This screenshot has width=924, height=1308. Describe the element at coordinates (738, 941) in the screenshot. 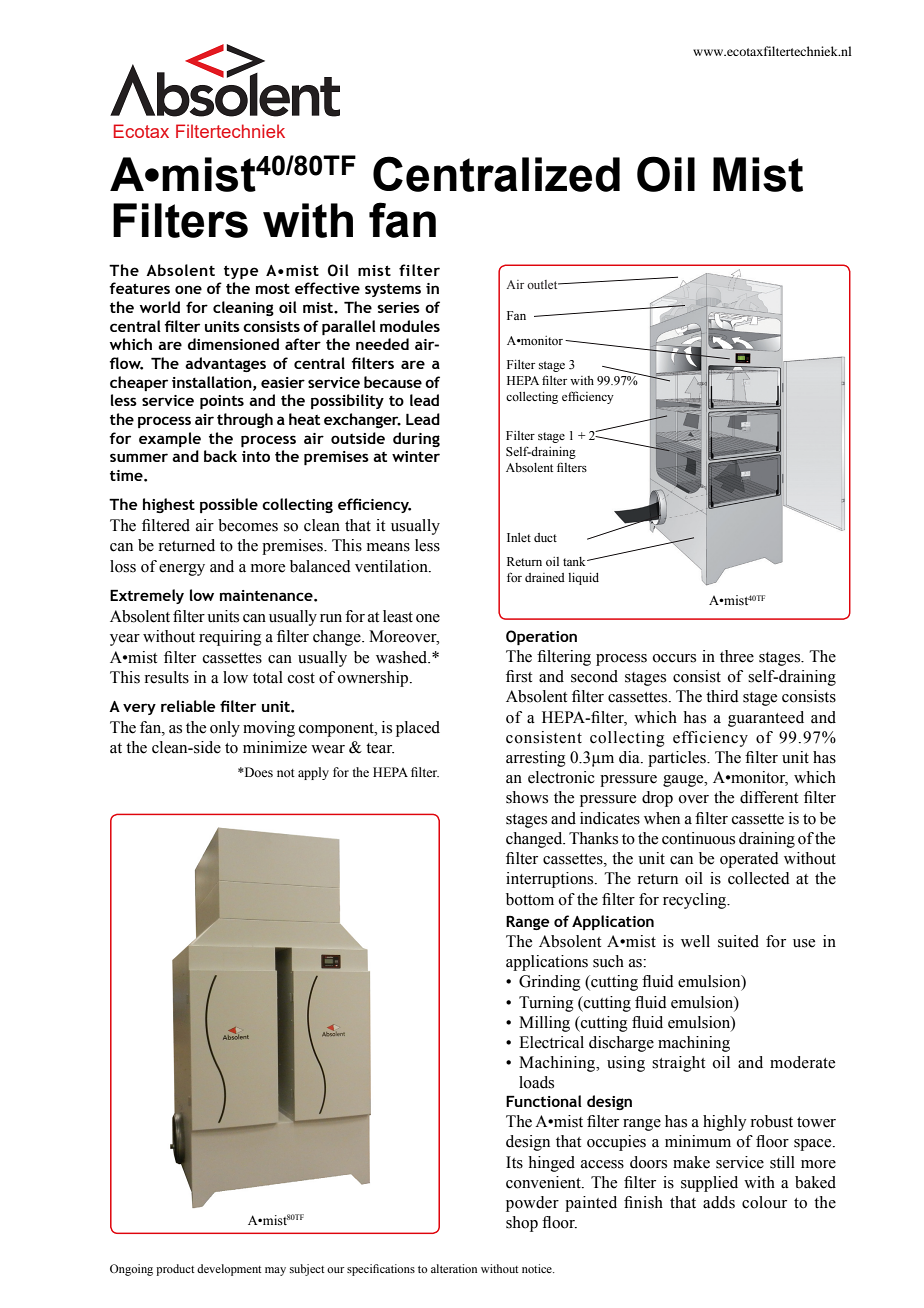

I see `suited` at that location.
